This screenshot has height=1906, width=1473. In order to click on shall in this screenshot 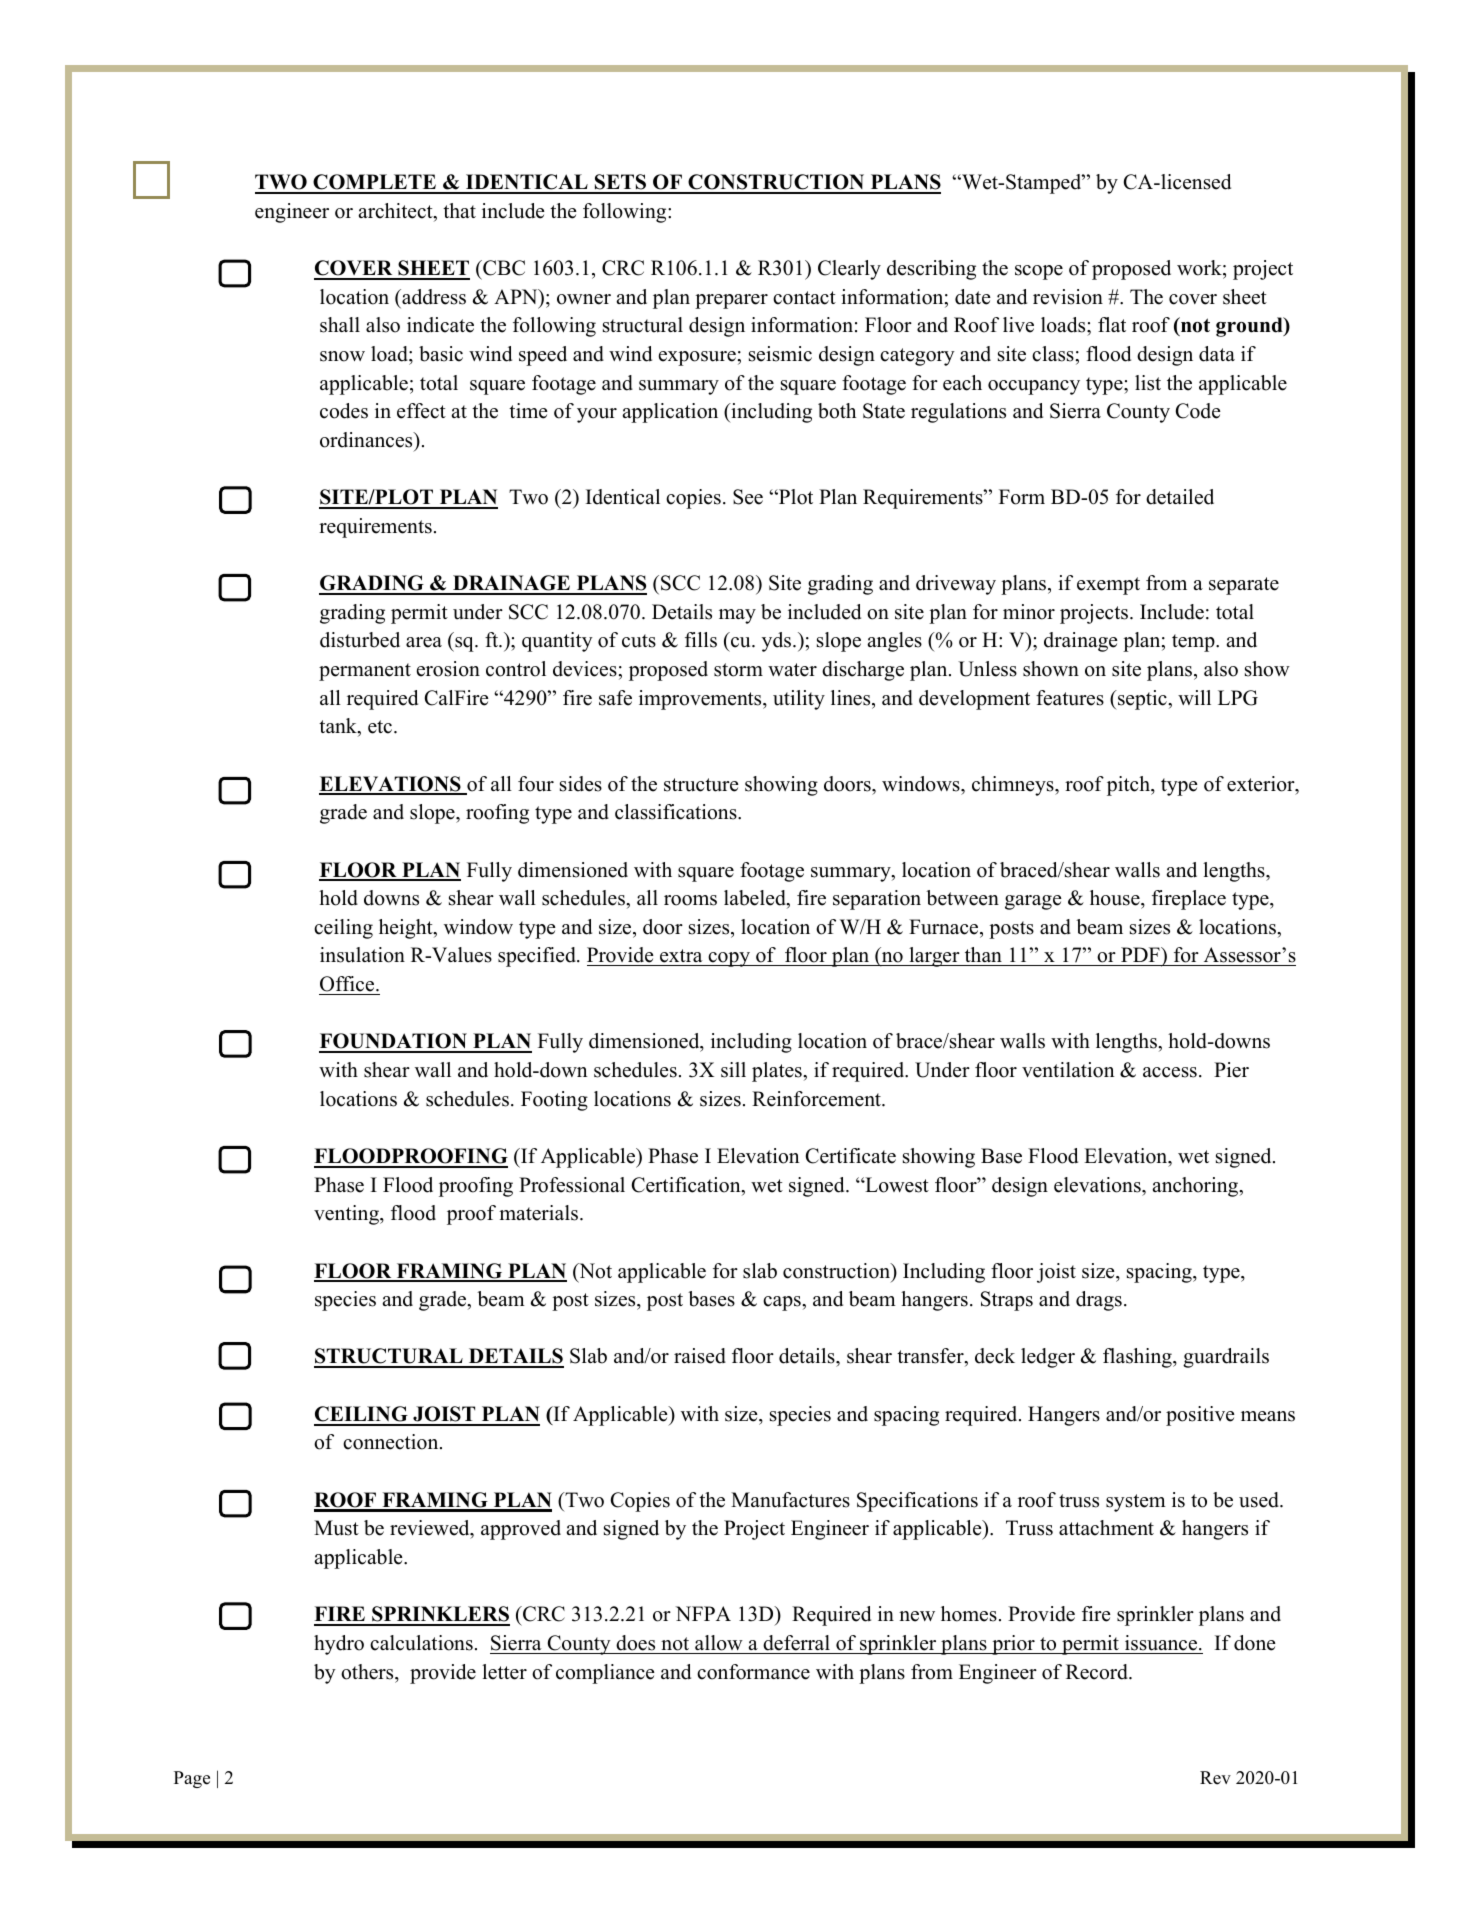, I will do `click(340, 325)`.
